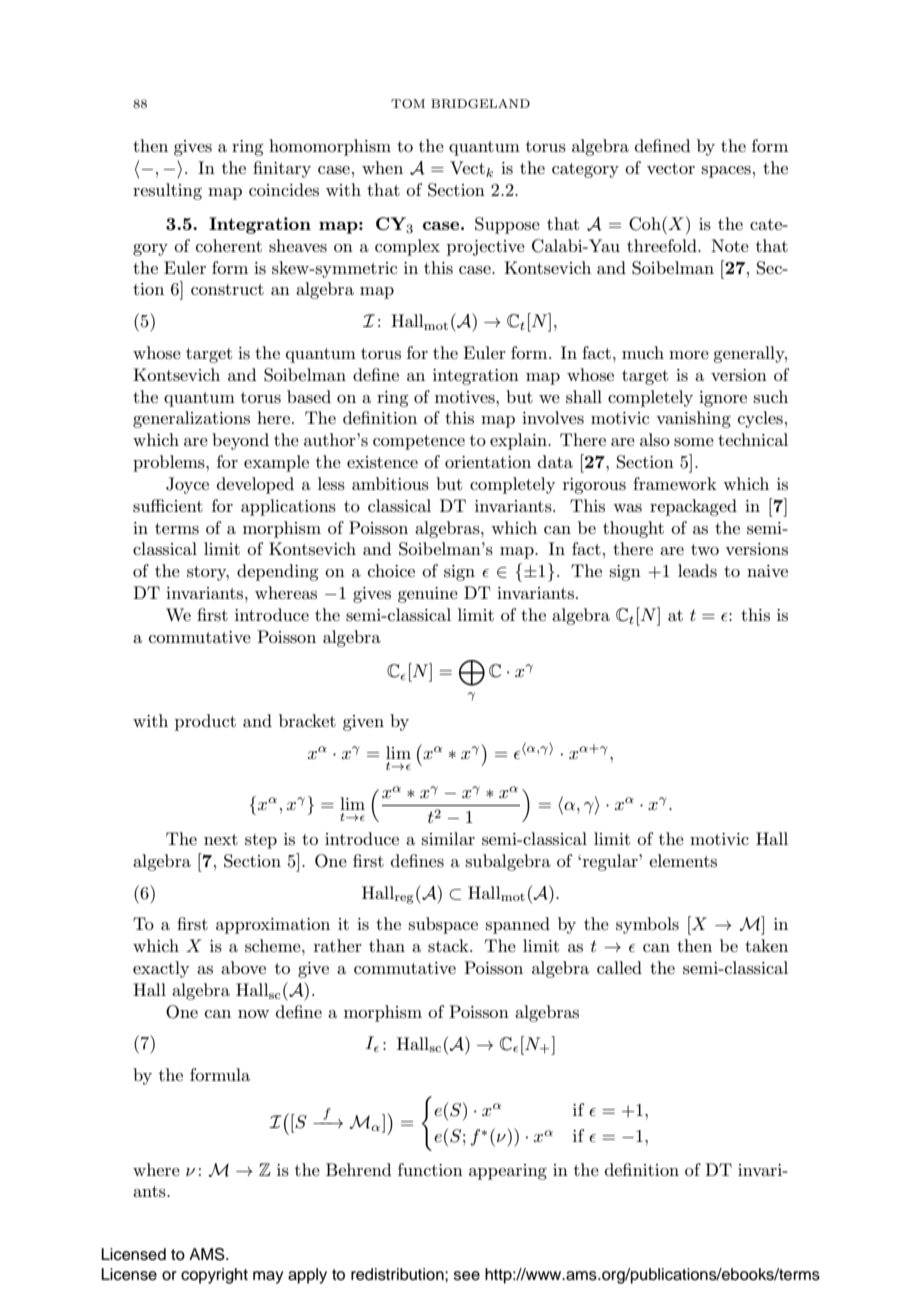  What do you see at coordinates (683, 860) in the screenshot?
I see `elements` at bounding box center [683, 860].
